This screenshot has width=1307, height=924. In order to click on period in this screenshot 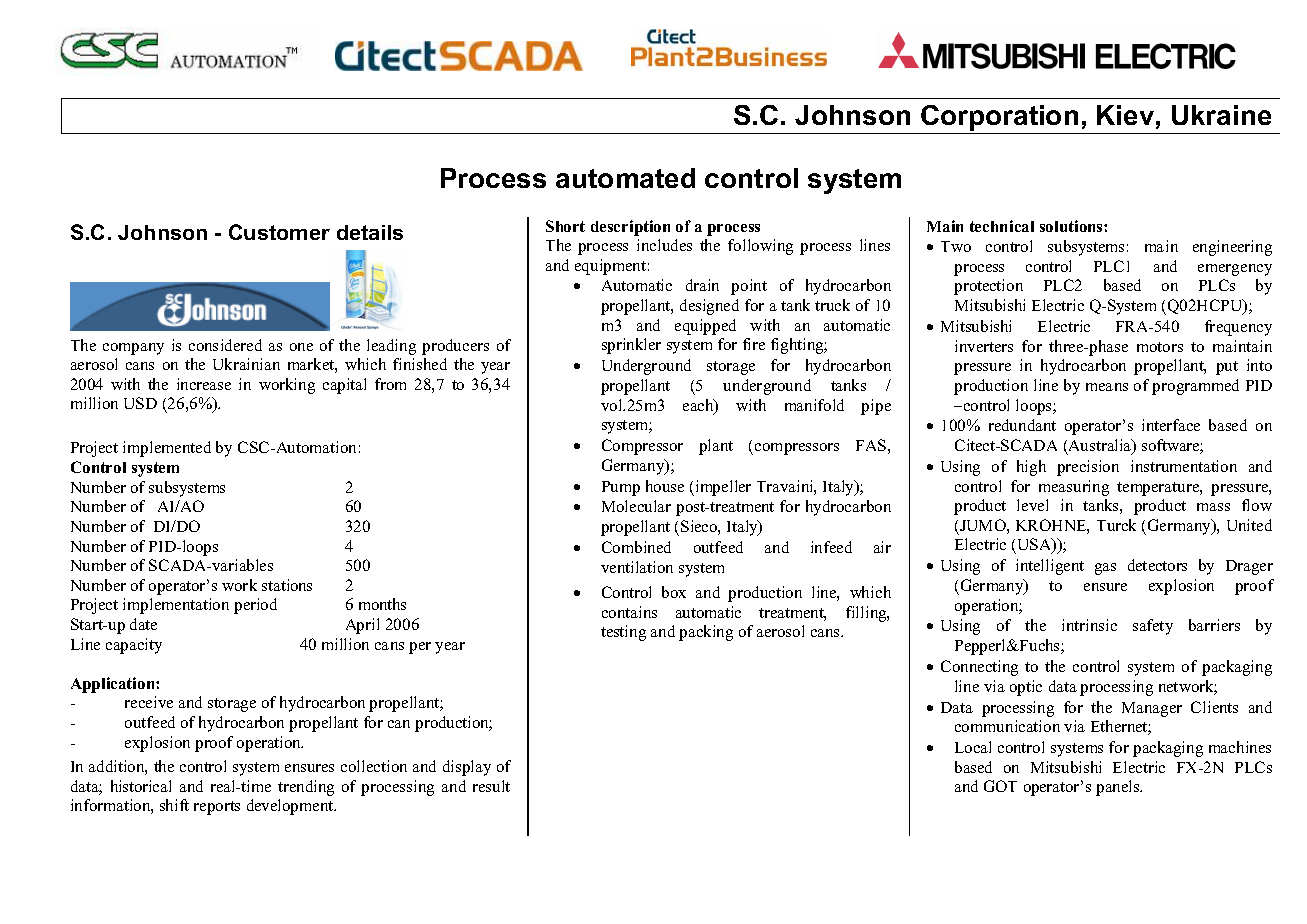, I will do `click(255, 606)`.
